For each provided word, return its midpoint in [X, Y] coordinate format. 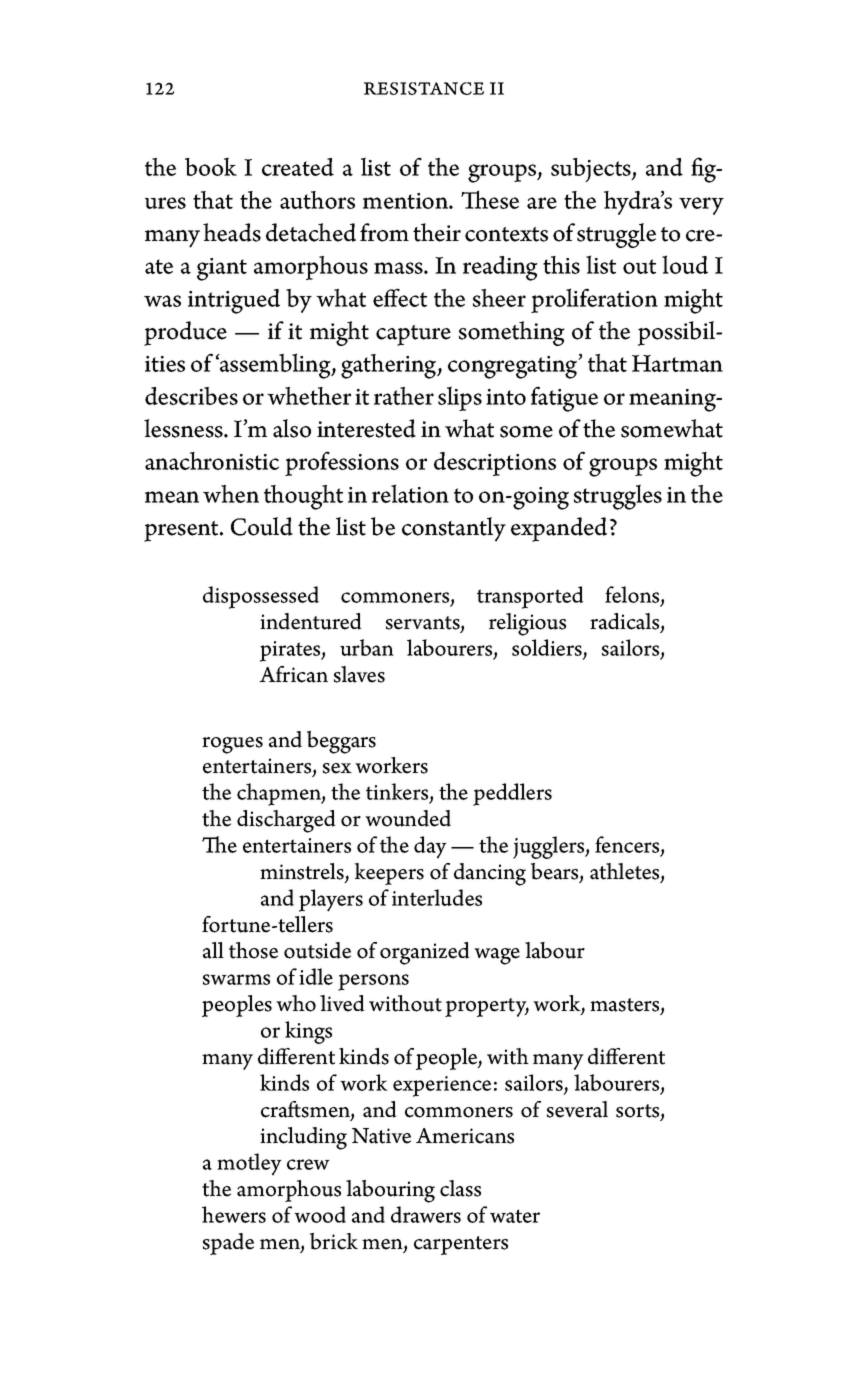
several [577, 1109]
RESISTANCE [424, 88]
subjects [592, 170]
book [211, 166]
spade [228, 1244]
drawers [426, 1214]
